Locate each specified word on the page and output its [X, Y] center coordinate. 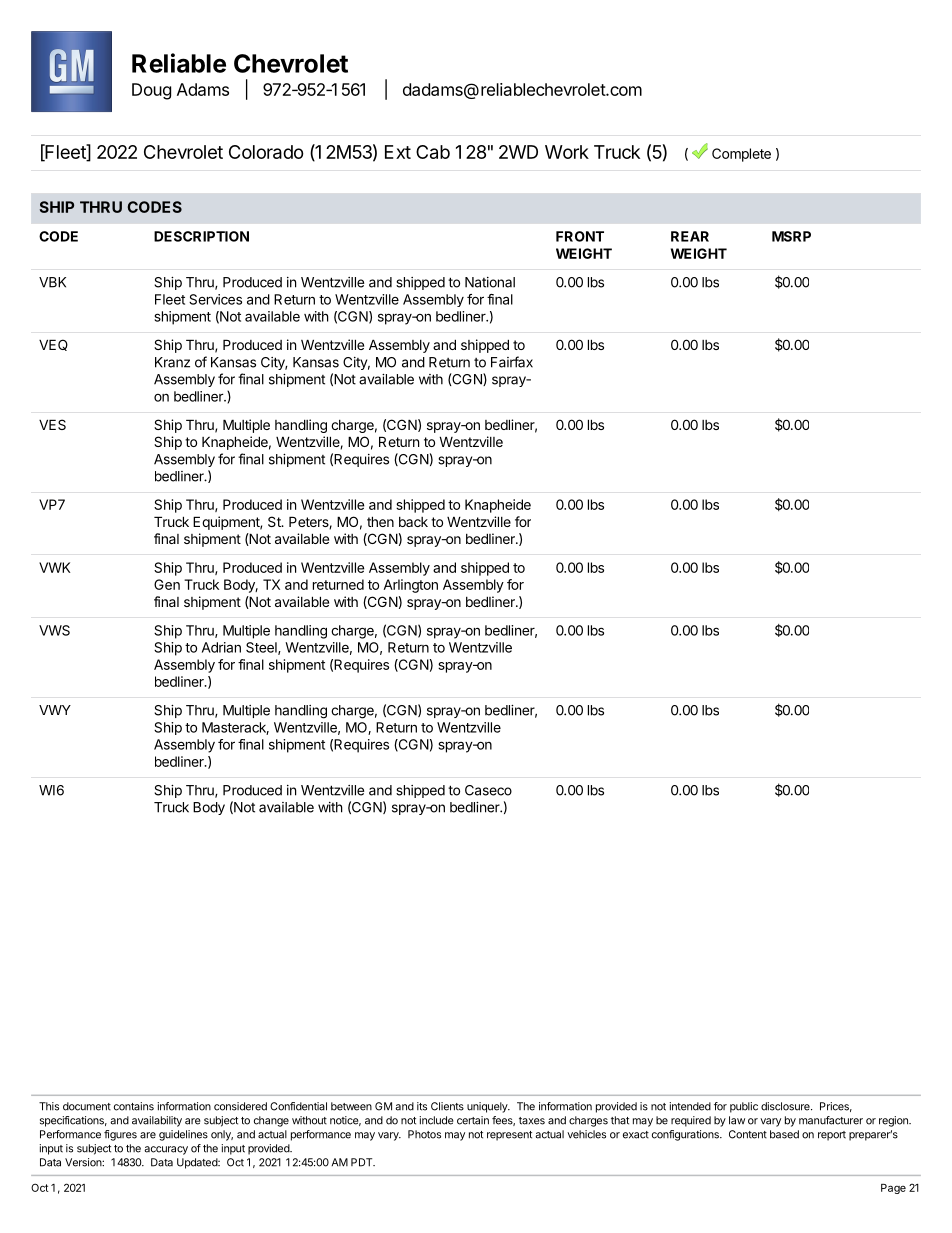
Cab [433, 152]
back [413, 522]
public [744, 1107]
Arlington [410, 586]
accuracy [166, 1150]
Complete [741, 155]
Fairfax [512, 362]
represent [509, 1136]
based [784, 1134]
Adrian [221, 647]
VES [52, 424]
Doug [151, 91]
